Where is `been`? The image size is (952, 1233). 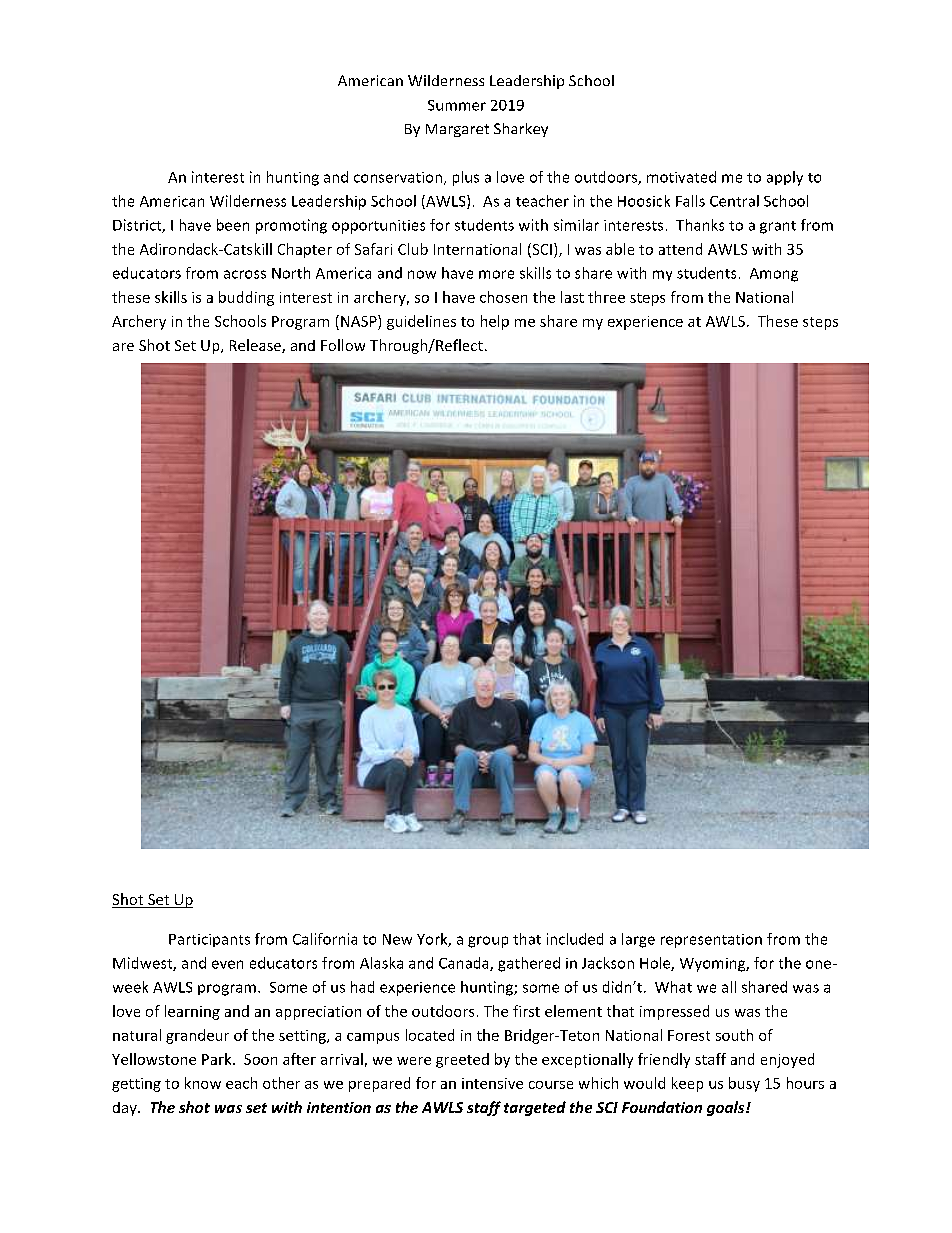 been is located at coordinates (233, 225).
